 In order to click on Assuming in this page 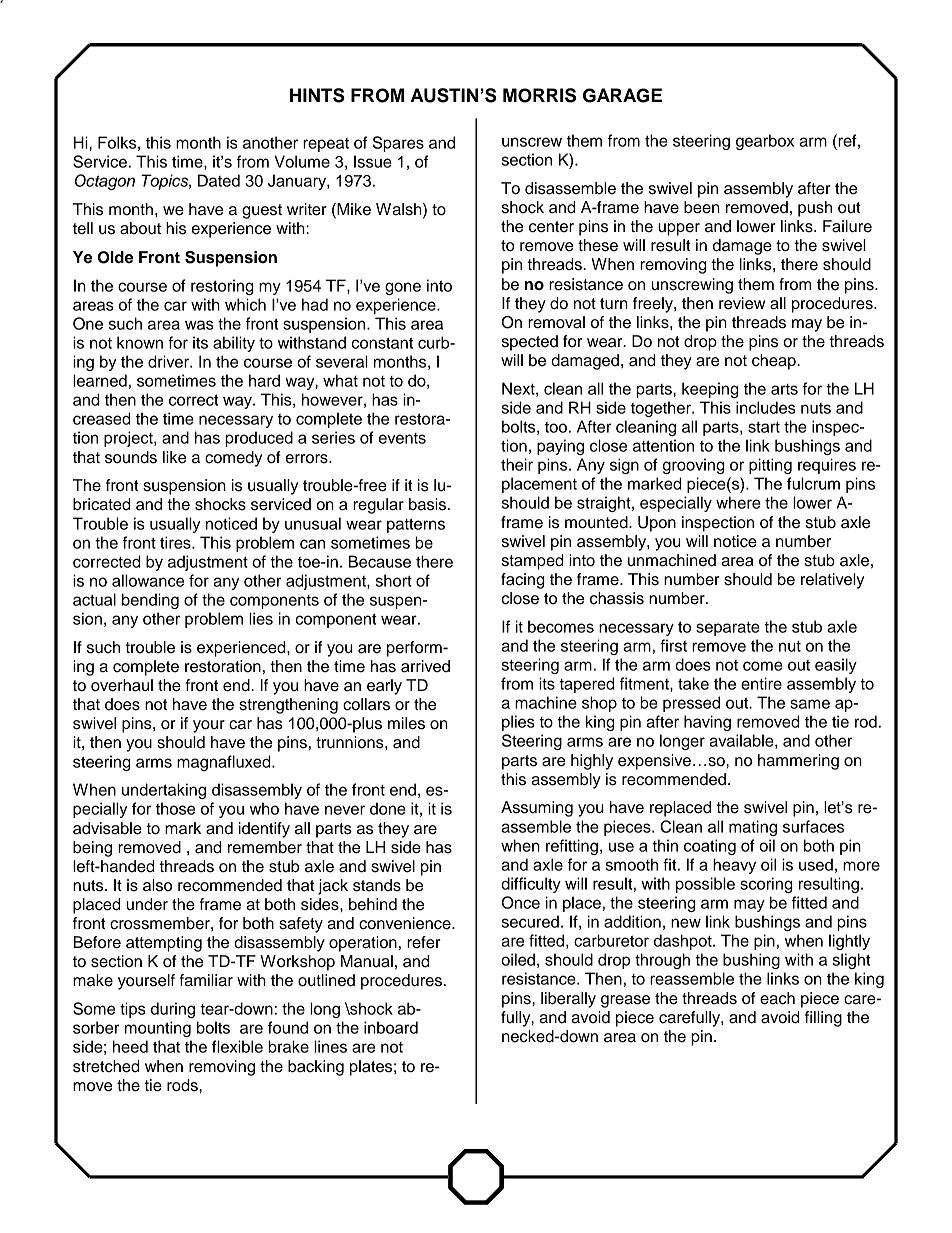, I will do `click(537, 809)`.
